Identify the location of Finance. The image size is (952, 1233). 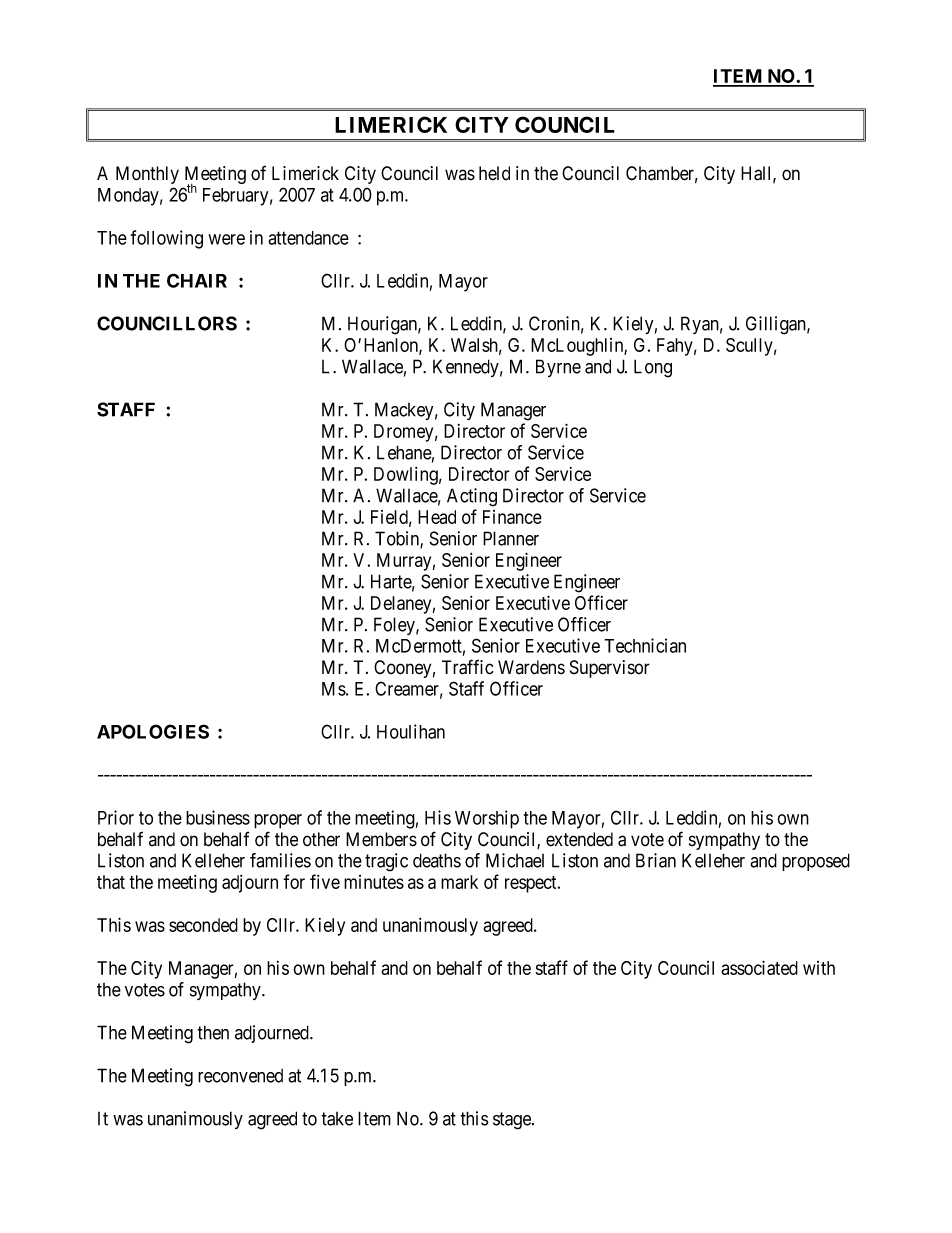
(512, 517).
